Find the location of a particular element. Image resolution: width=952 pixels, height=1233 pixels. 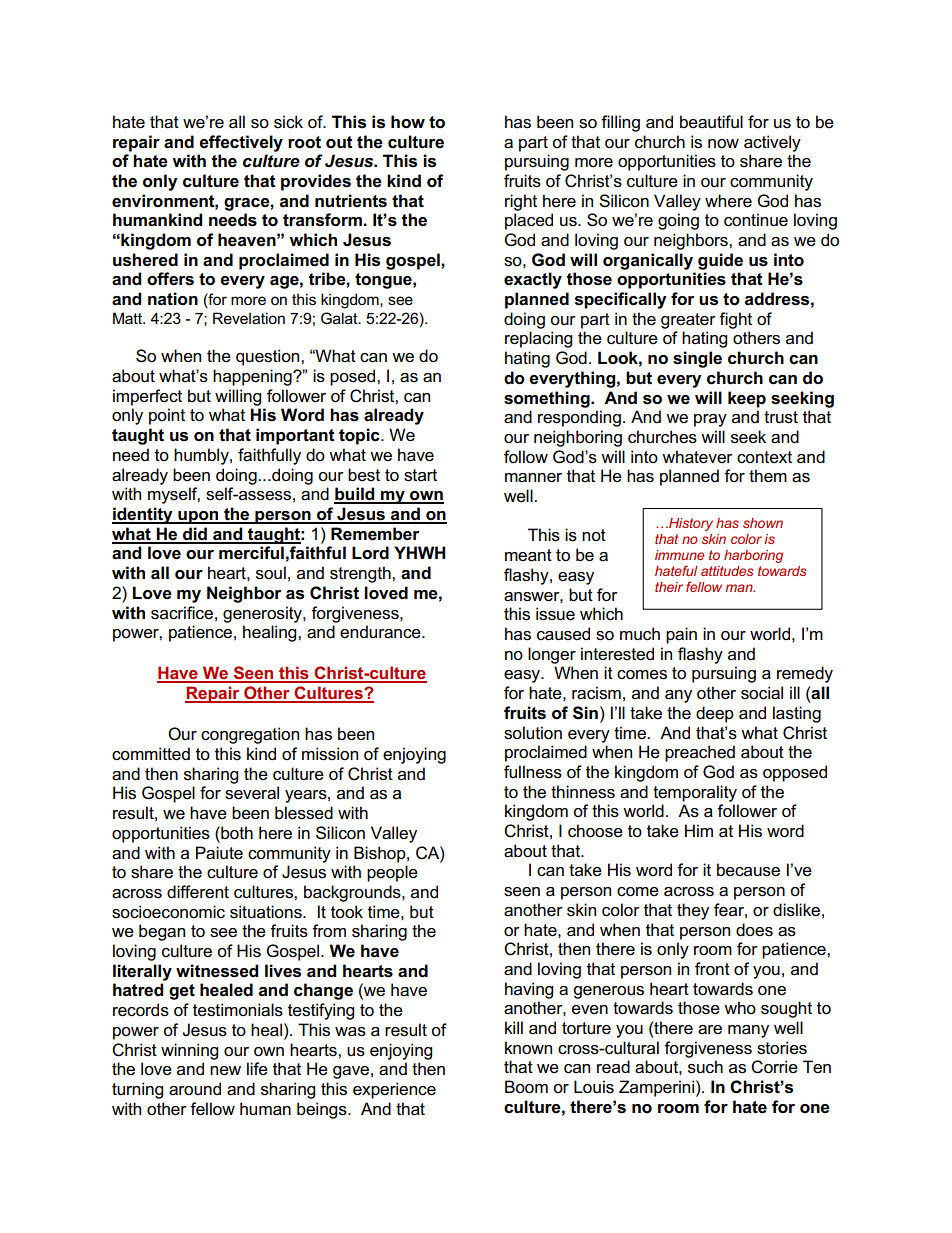

effectively is located at coordinates (241, 143).
